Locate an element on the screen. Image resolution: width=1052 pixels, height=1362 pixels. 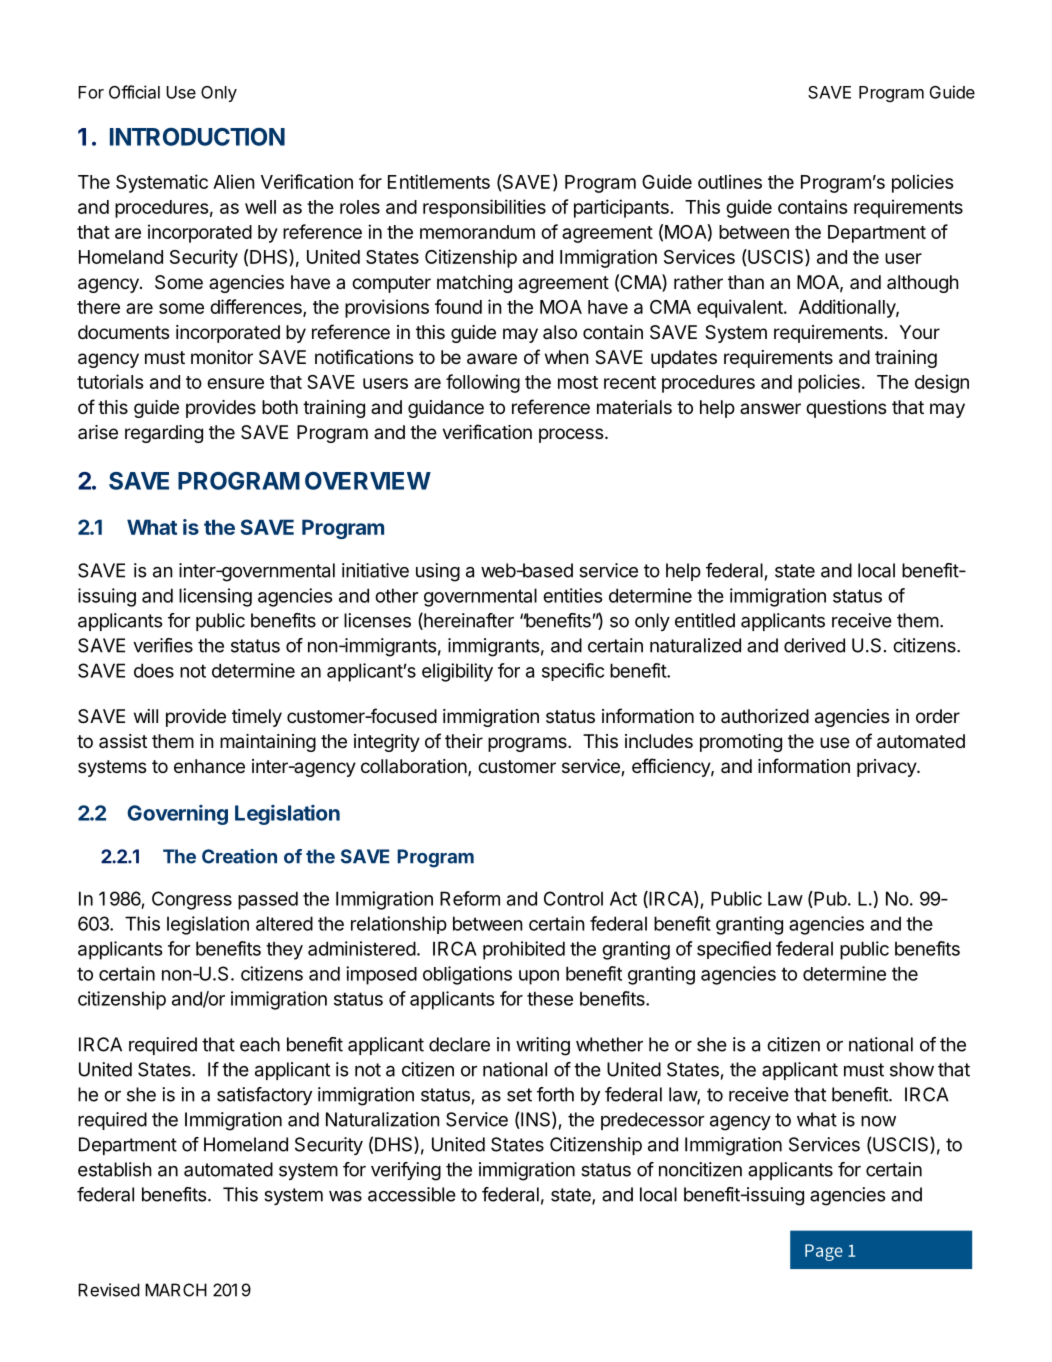
accessible is located at coordinates (412, 1194).
